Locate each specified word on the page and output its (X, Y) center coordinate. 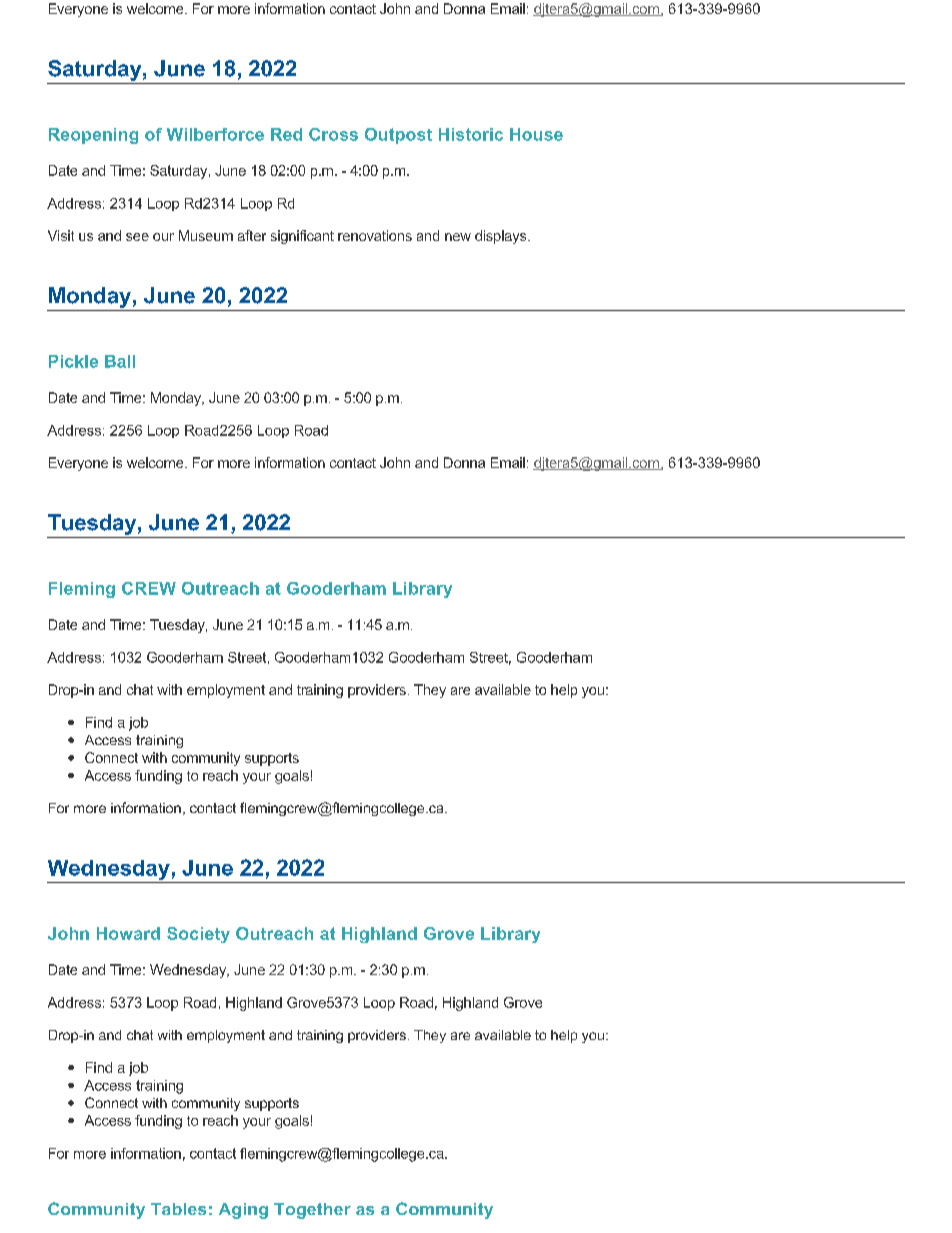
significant (302, 237)
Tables (178, 1209)
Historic (471, 134)
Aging (243, 1211)
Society (198, 935)
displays (502, 237)
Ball (120, 361)
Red (286, 134)
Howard (128, 933)
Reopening (93, 136)
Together (312, 1211)
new (458, 237)
